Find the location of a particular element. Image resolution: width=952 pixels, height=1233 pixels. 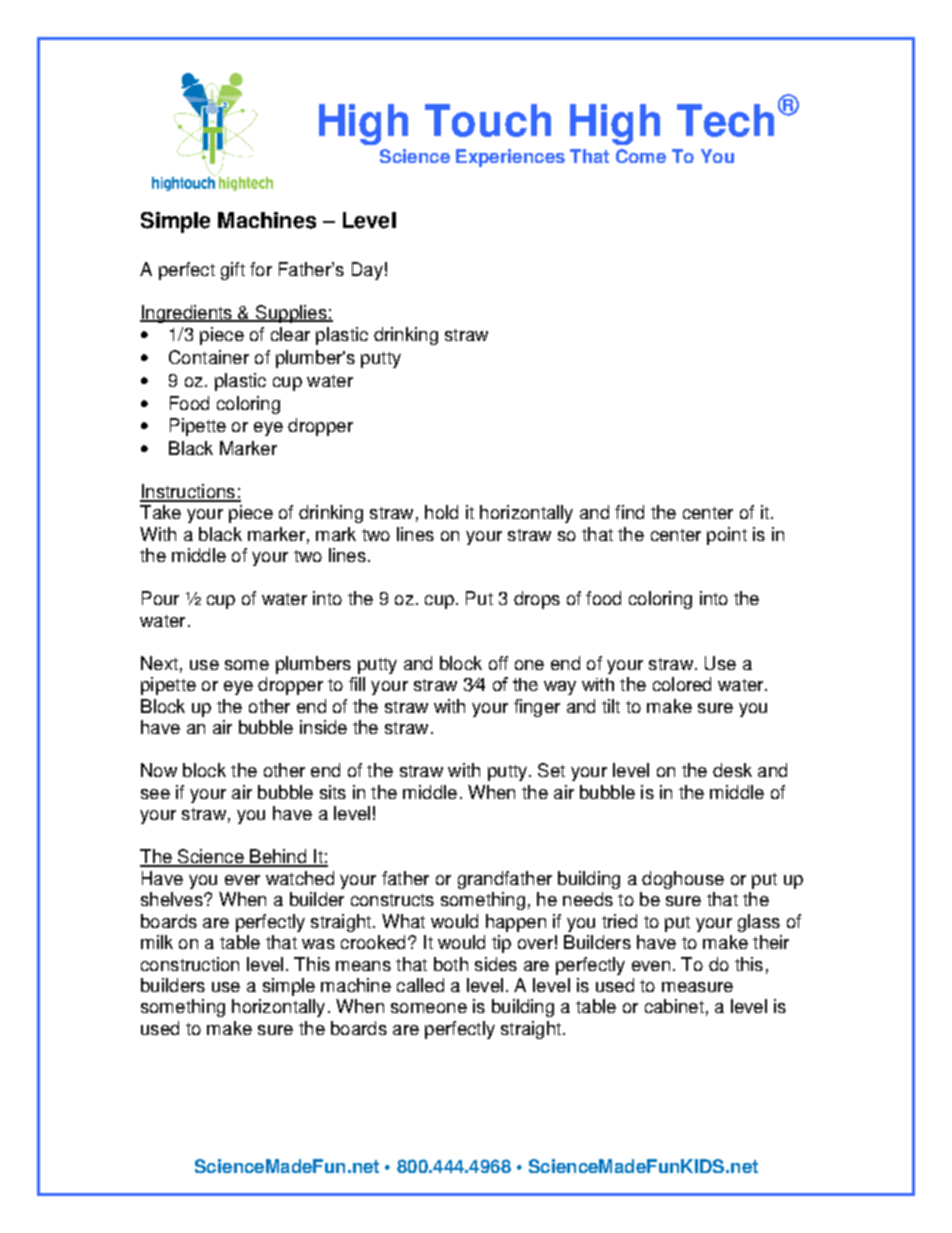

off is located at coordinates (498, 663).
